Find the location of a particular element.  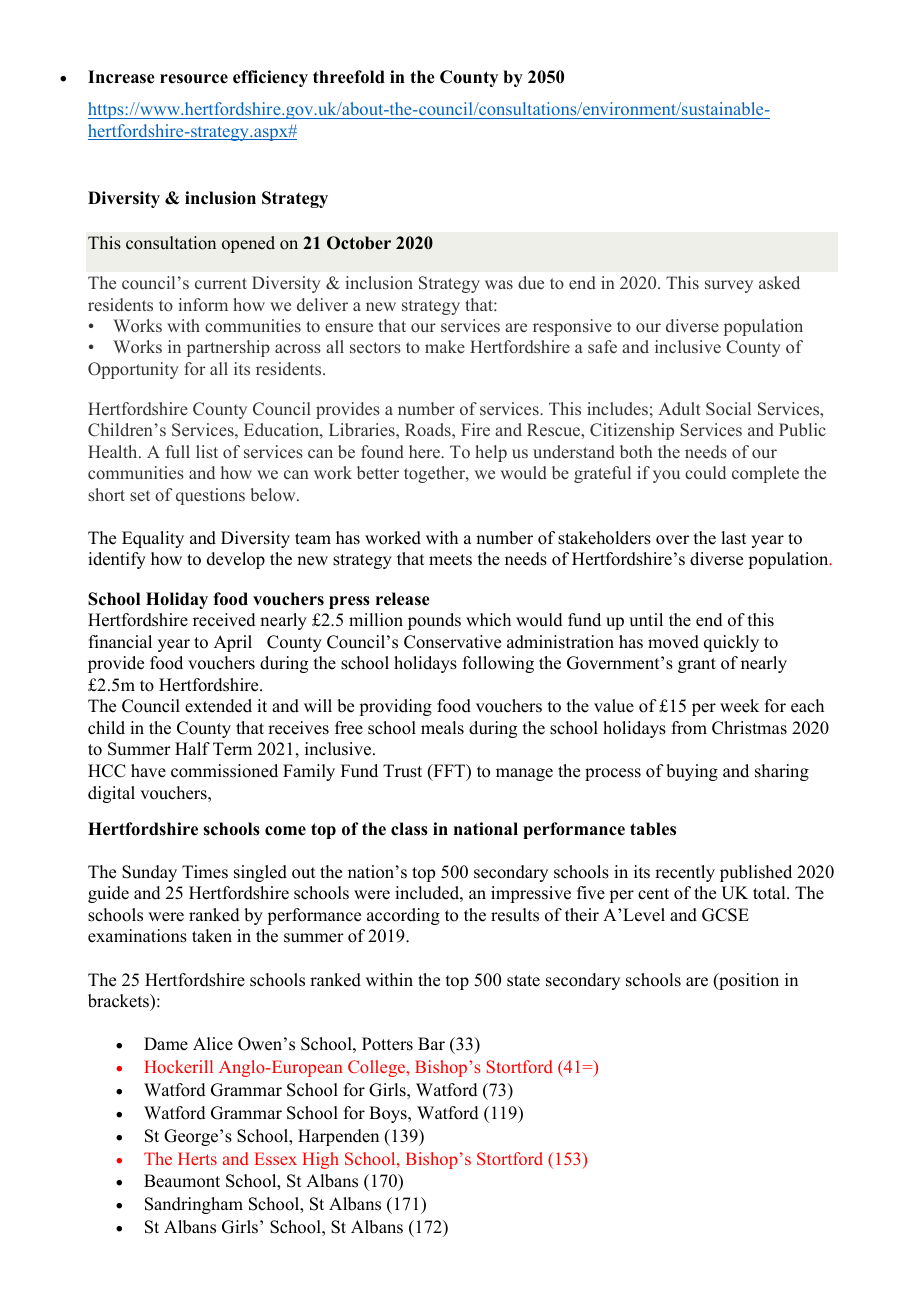

could is located at coordinates (705, 472).
